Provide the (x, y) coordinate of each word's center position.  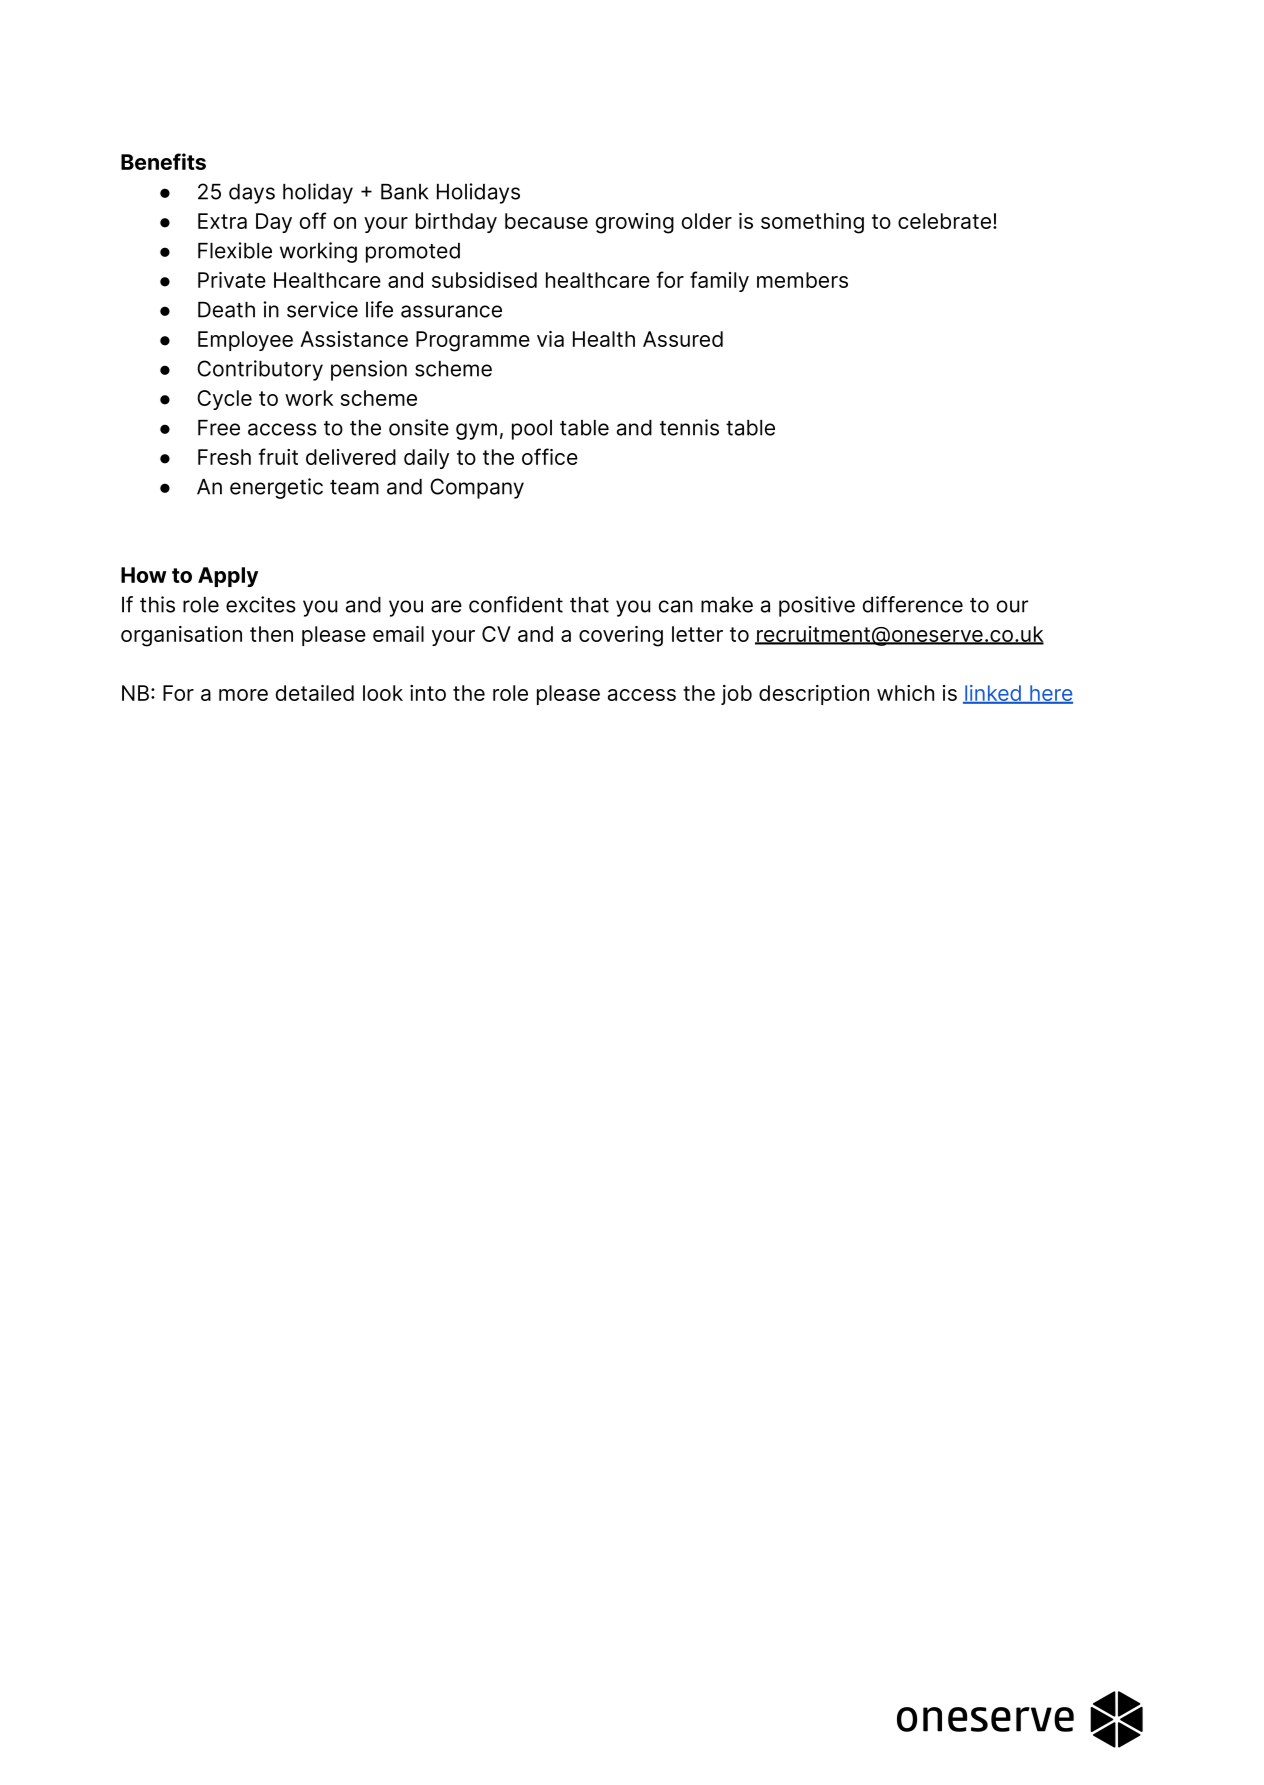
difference (913, 604)
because (546, 221)
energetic (276, 488)
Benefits (163, 161)
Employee (245, 341)
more (243, 695)
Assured (683, 339)
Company (477, 488)
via (550, 339)
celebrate (944, 221)
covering (621, 636)
